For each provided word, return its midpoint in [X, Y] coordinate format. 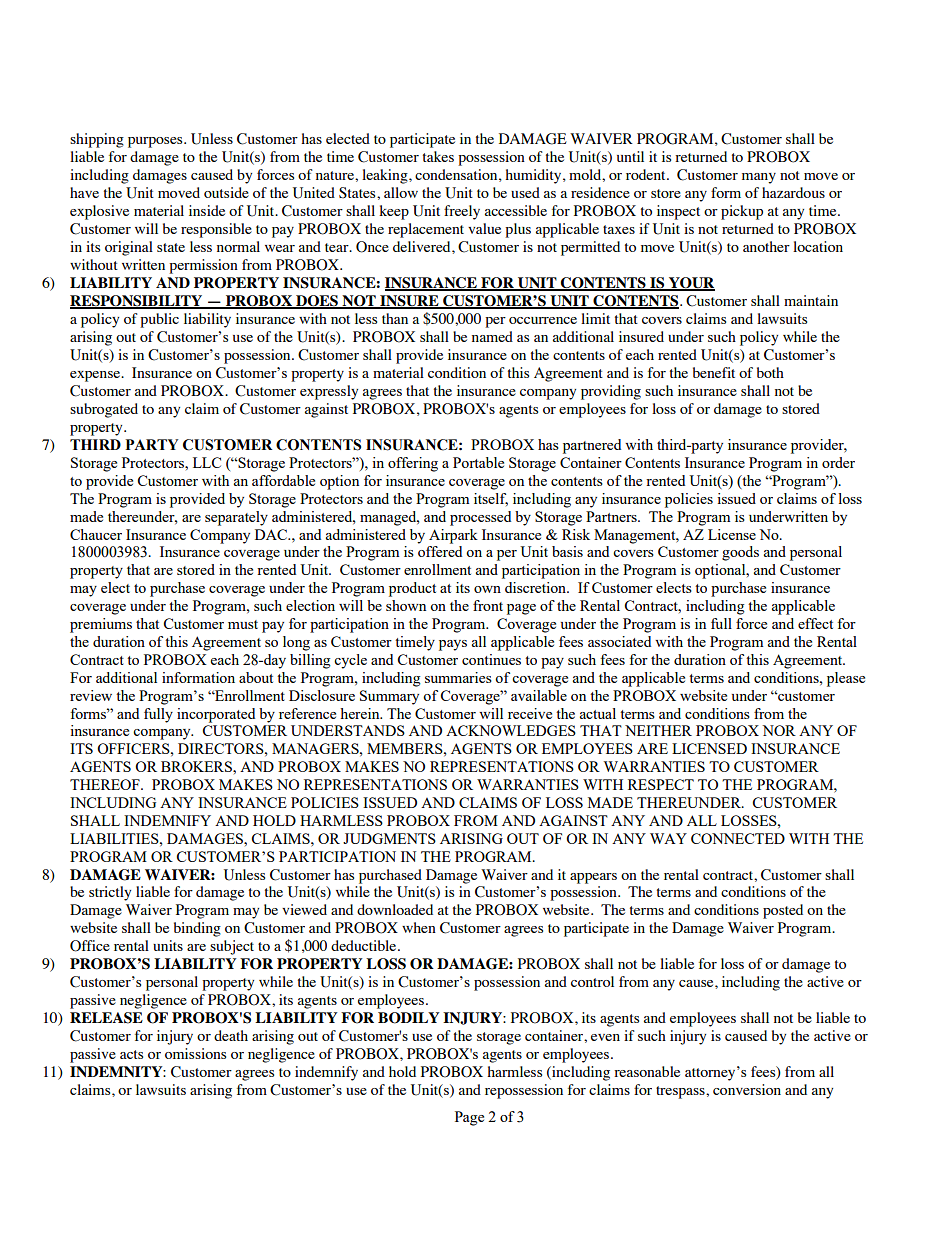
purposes [156, 142]
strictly [110, 893]
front [488, 605]
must [243, 624]
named [492, 336]
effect [815, 623]
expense [96, 376]
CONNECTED [738, 838]
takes [438, 156]
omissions [195, 1053]
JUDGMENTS [389, 838]
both [770, 372]
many [759, 178]
